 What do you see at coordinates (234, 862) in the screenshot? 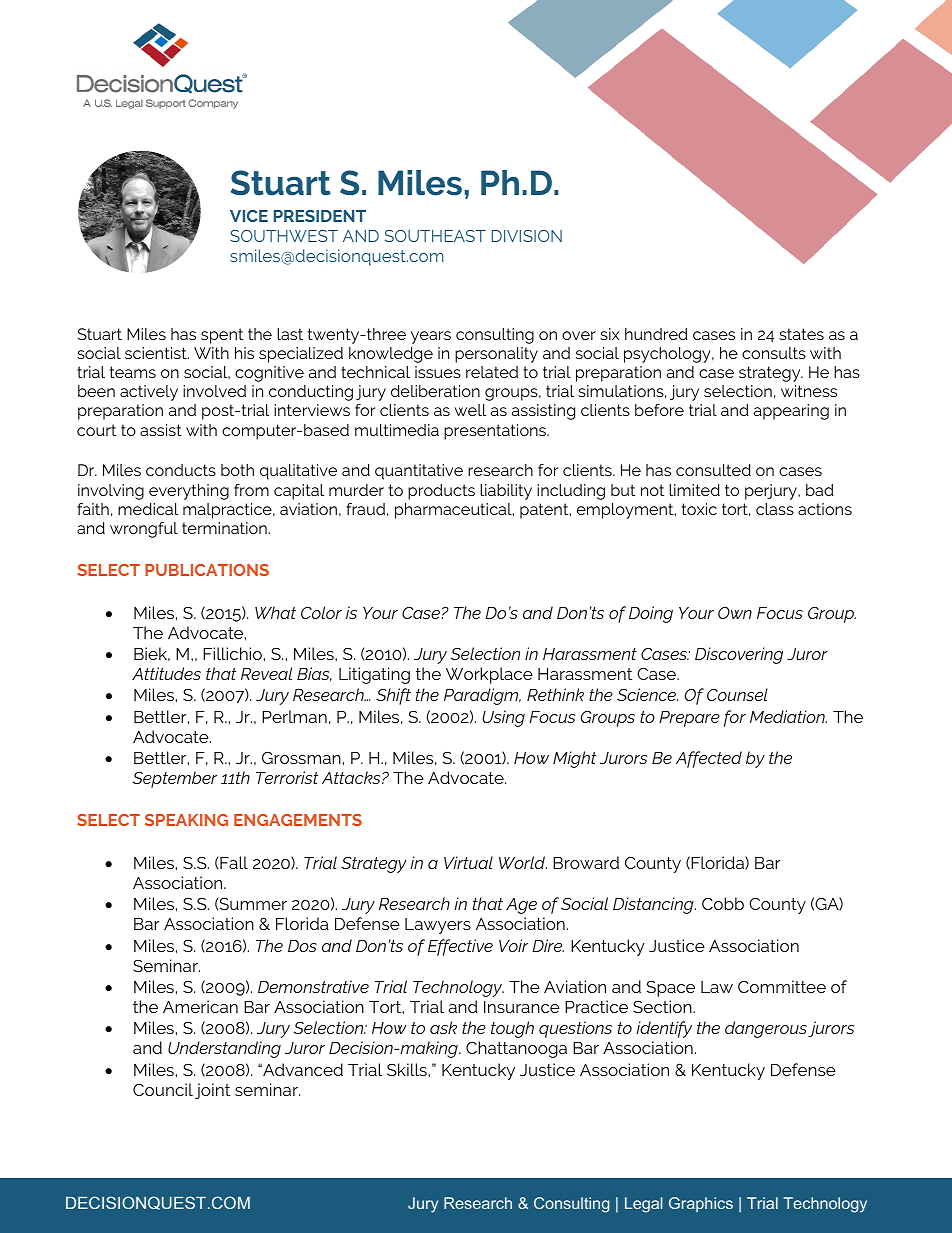
I see `Fall` at bounding box center [234, 862].
